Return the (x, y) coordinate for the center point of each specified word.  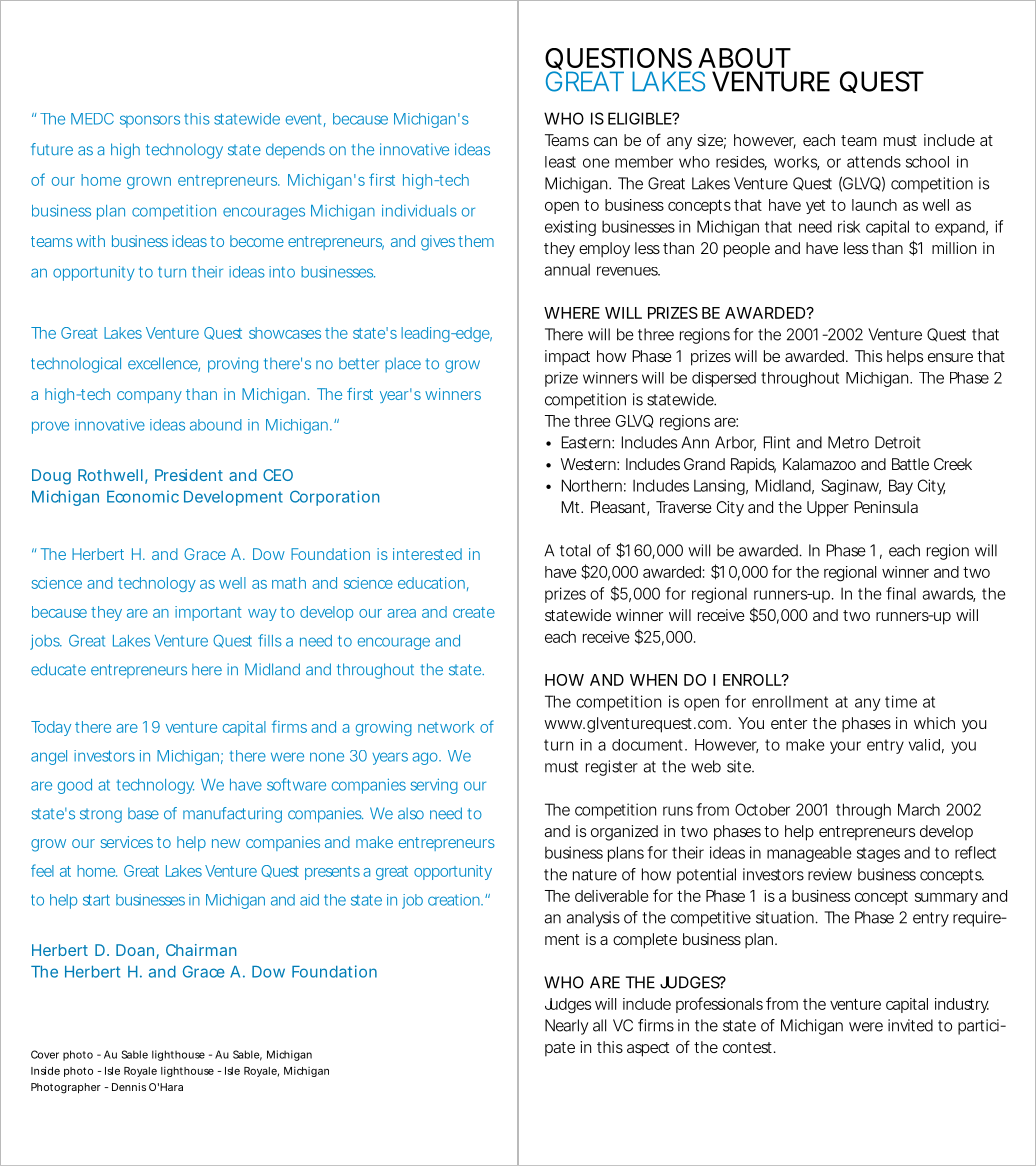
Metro (848, 442)
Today (51, 728)
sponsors (150, 121)
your (845, 747)
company (149, 397)
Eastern (586, 442)
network (446, 727)
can (605, 141)
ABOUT (744, 58)
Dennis (129, 1087)
